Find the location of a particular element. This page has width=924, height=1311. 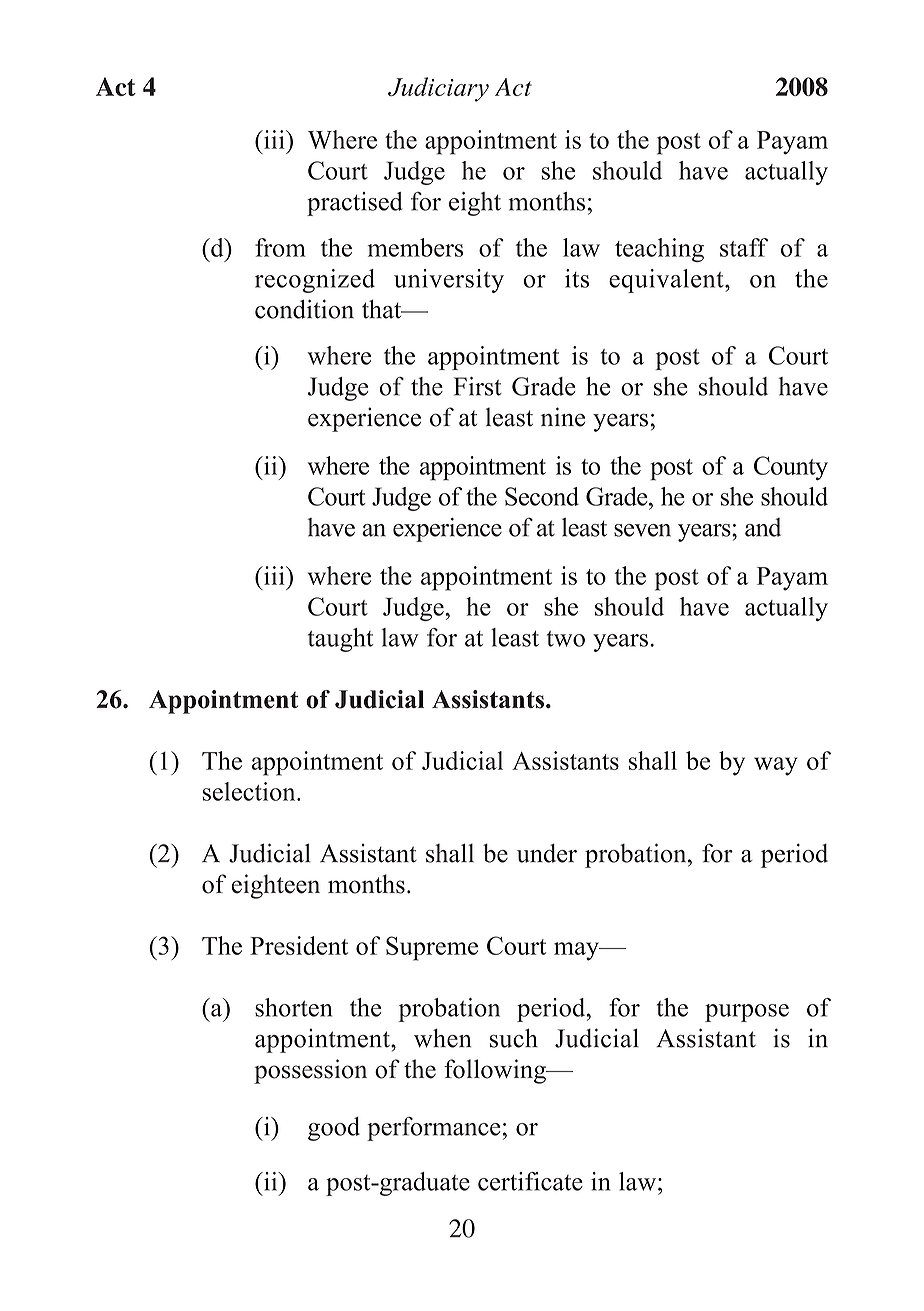

such is located at coordinates (514, 1038).
